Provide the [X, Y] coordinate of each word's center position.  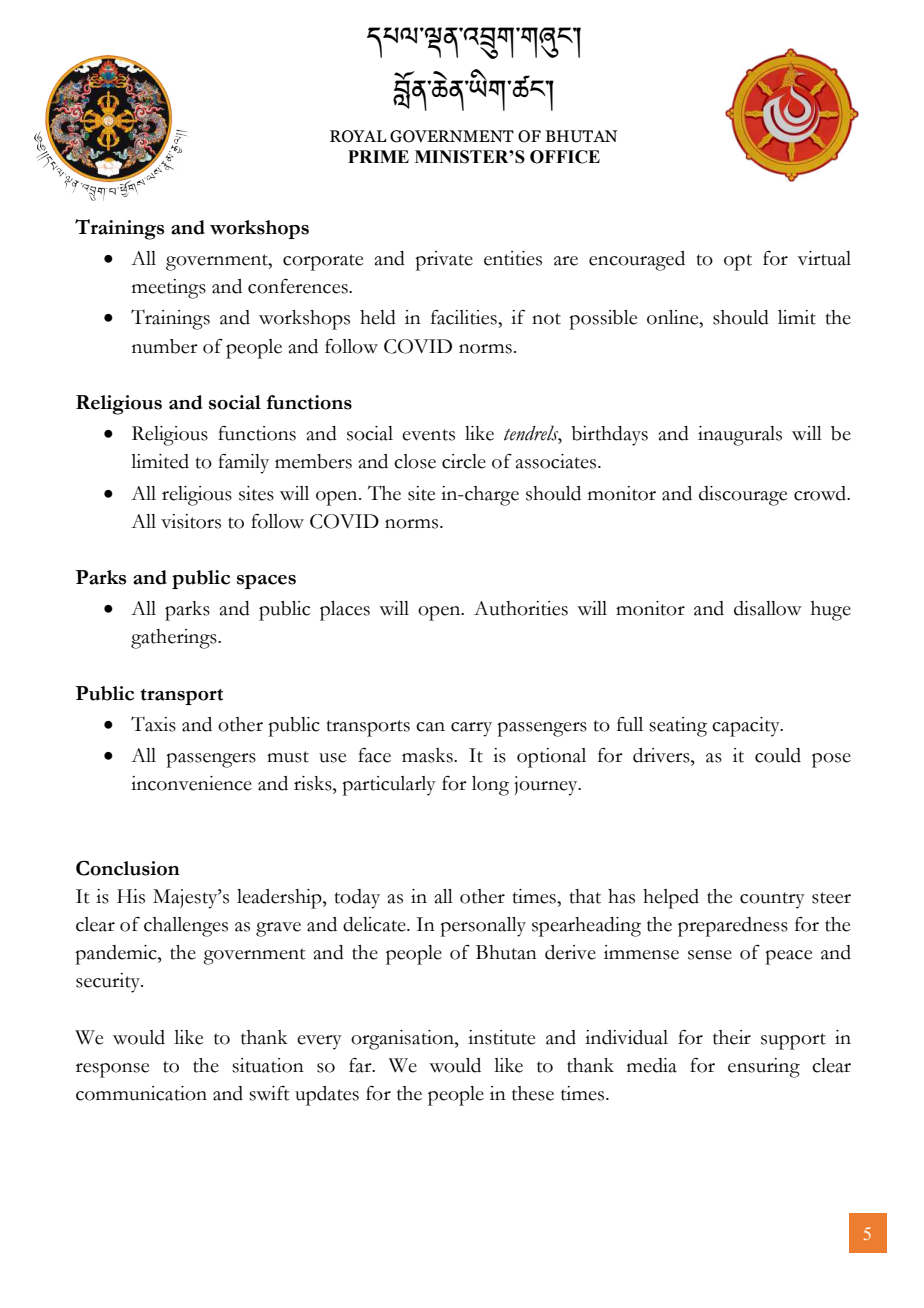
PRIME [378, 156]
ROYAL [358, 136]
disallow [768, 608]
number [165, 346]
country [772, 900]
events [428, 435]
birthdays [609, 436]
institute [501, 1037]
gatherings [175, 639]
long [490, 786]
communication [141, 1093]
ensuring [764, 1068]
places [345, 611]
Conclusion [128, 868]
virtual [824, 258]
